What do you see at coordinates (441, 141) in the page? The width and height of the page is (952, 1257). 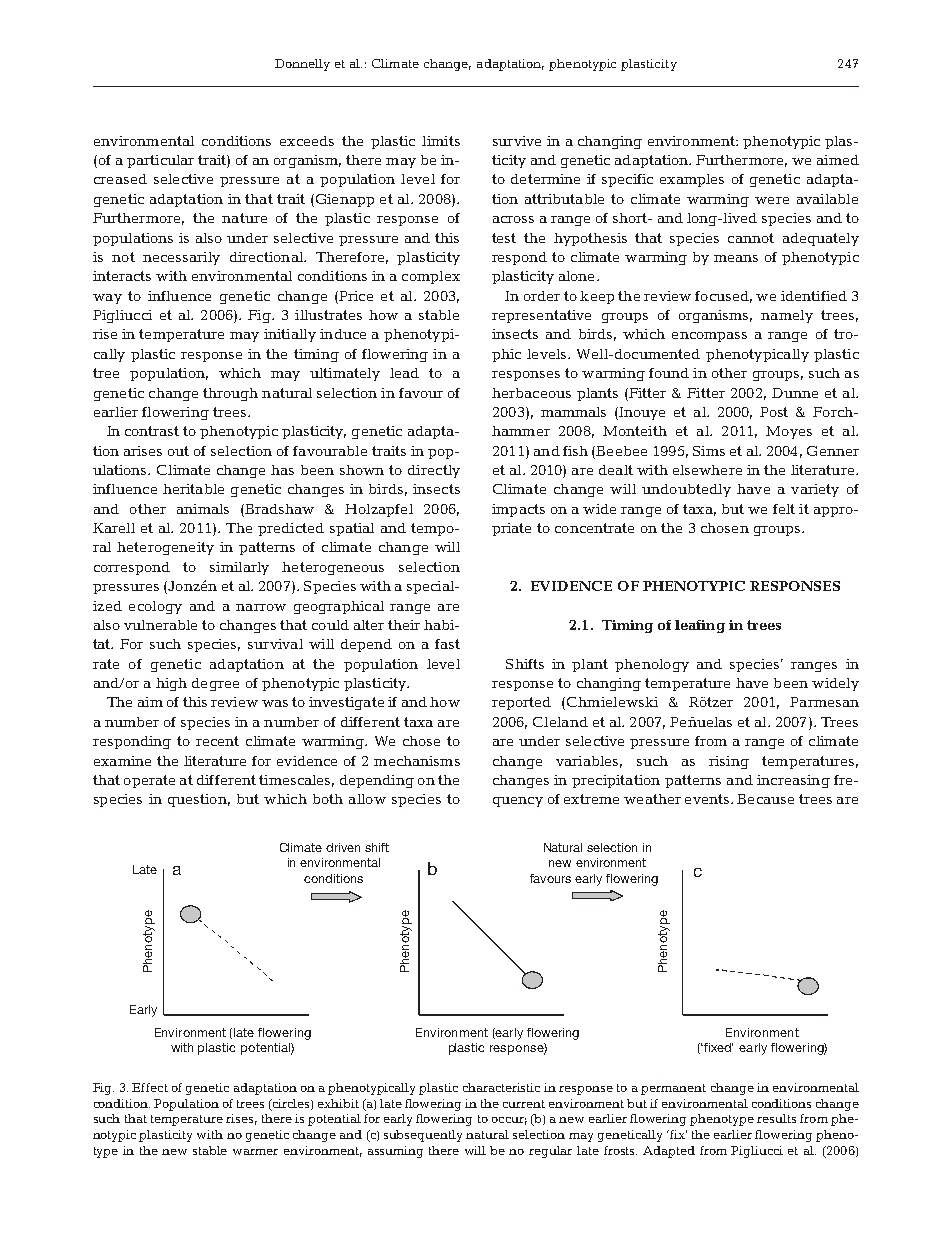 I see `limits` at bounding box center [441, 141].
